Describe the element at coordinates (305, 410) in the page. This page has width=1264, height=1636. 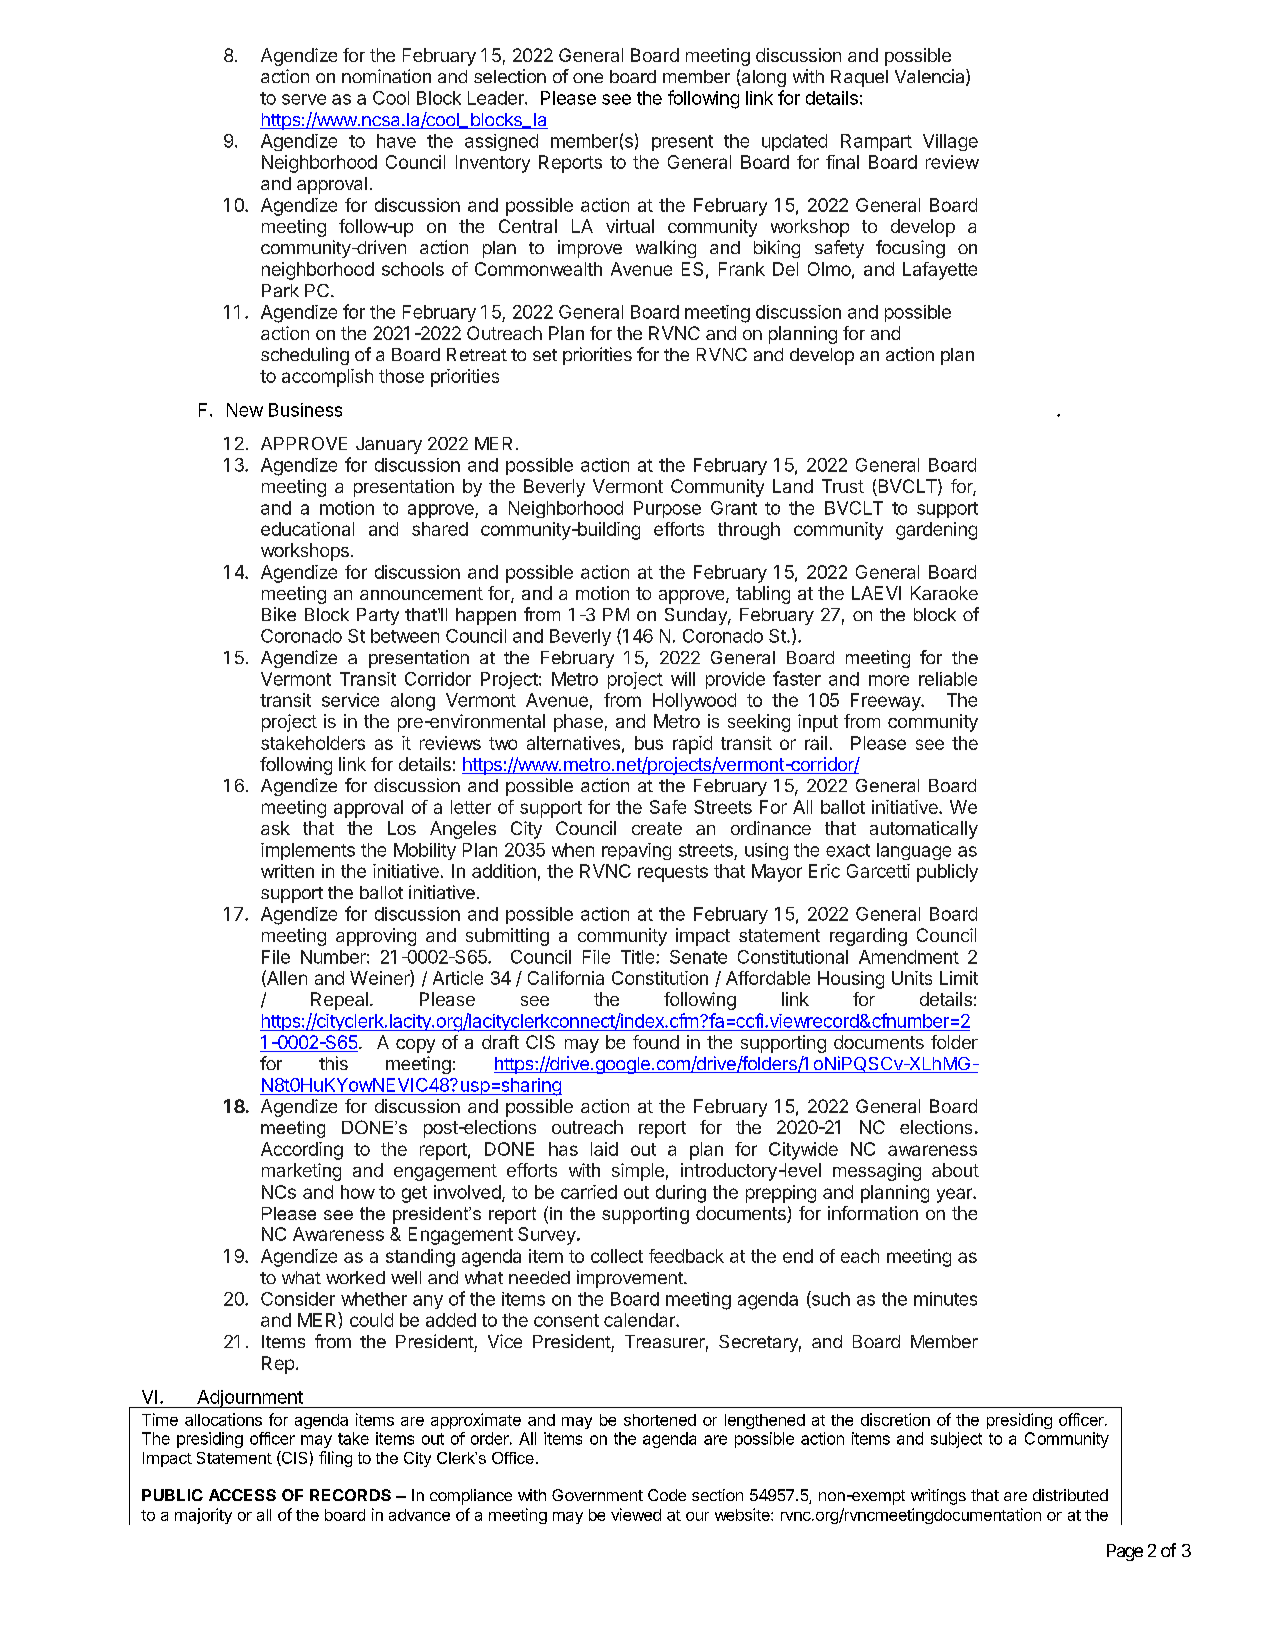
I see `Business` at that location.
